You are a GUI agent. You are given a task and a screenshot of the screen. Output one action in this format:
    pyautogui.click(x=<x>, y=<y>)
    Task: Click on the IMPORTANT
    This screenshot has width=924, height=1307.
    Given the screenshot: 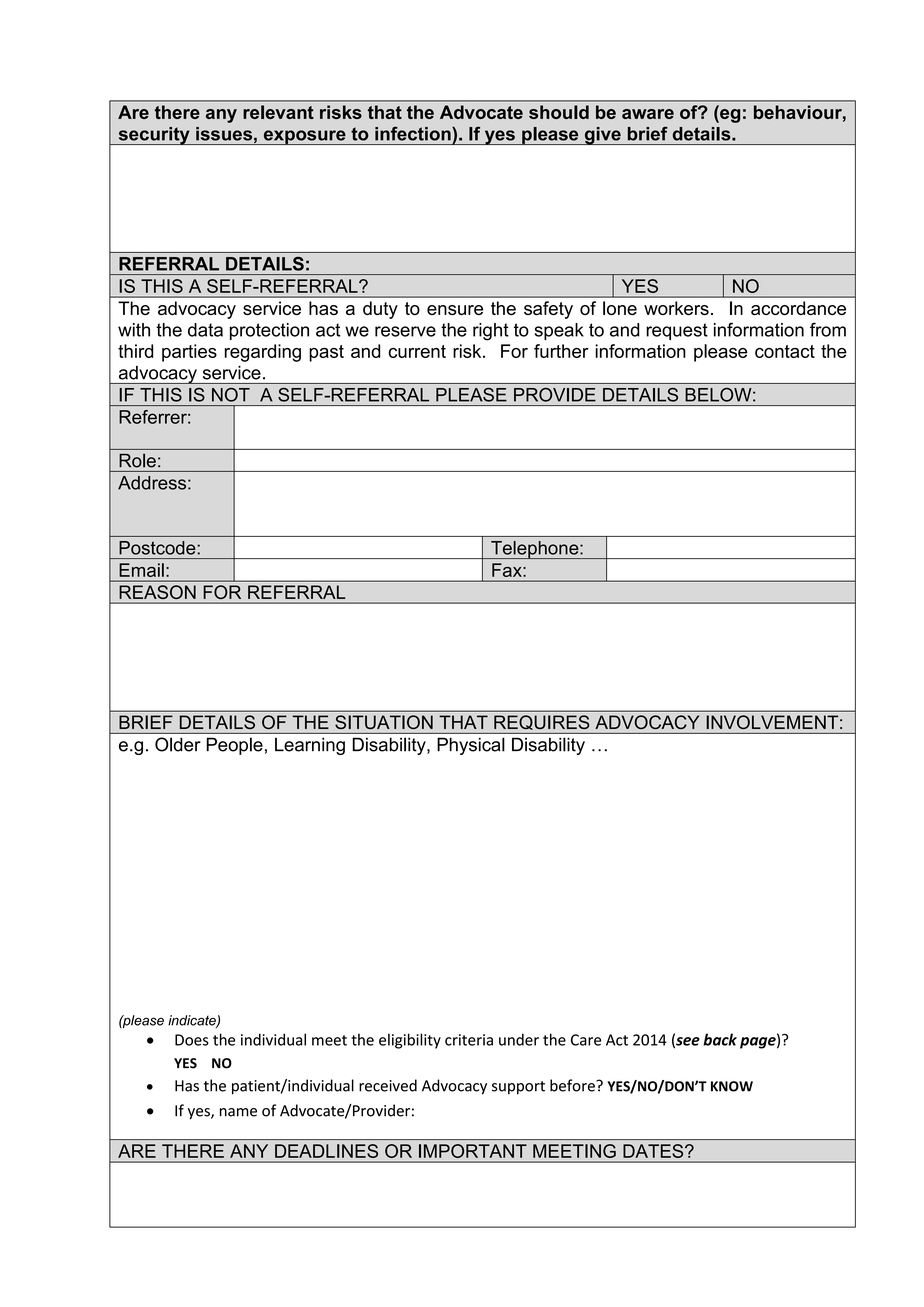 What is the action you would take?
    pyautogui.click(x=473, y=1151)
